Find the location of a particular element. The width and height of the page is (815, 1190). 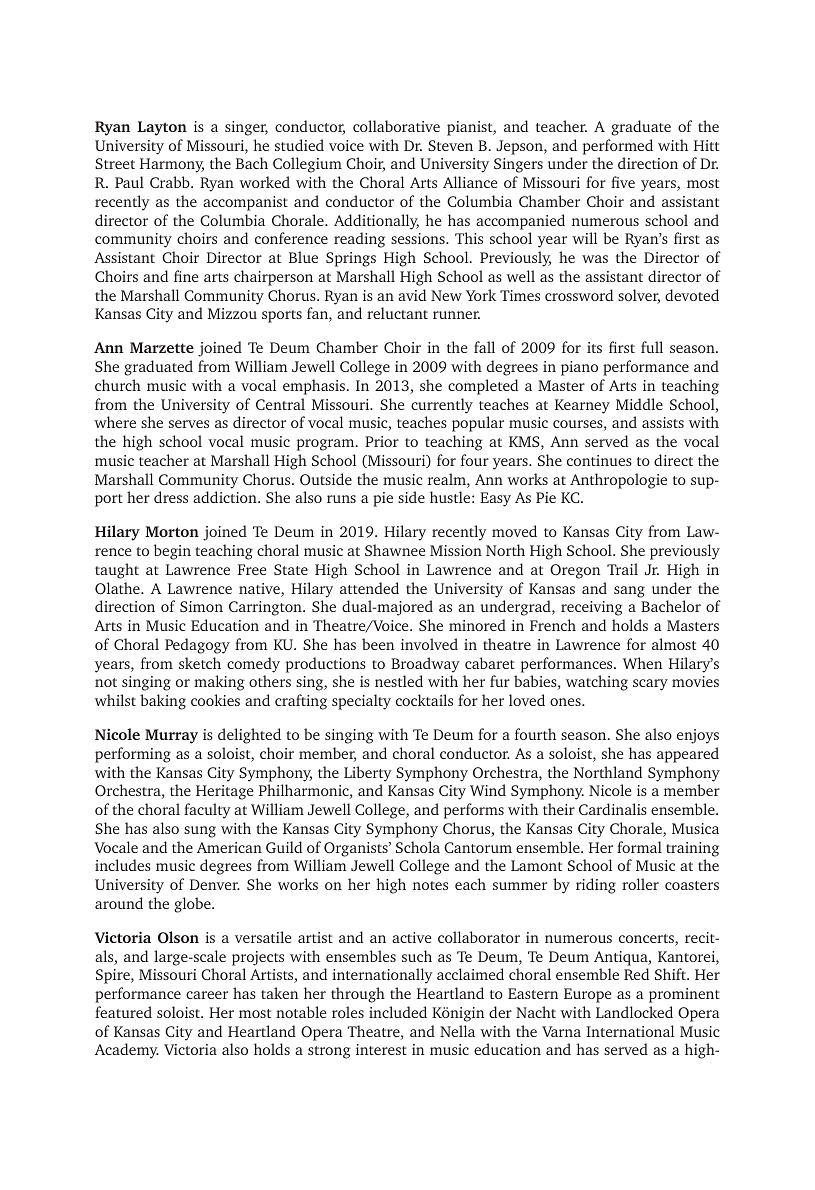

collaborative is located at coordinates (396, 126).
